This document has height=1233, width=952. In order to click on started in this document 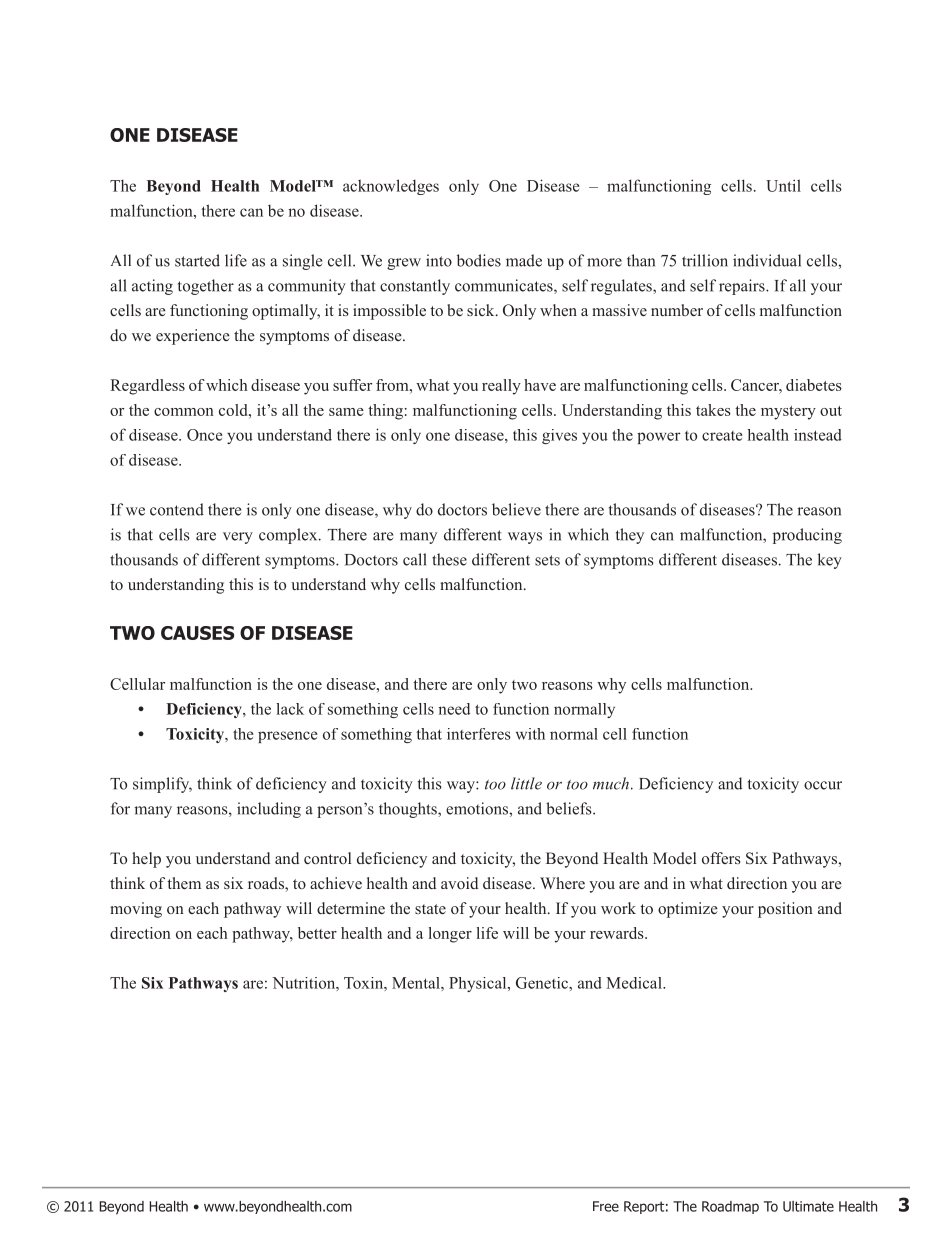, I will do `click(197, 260)`.
